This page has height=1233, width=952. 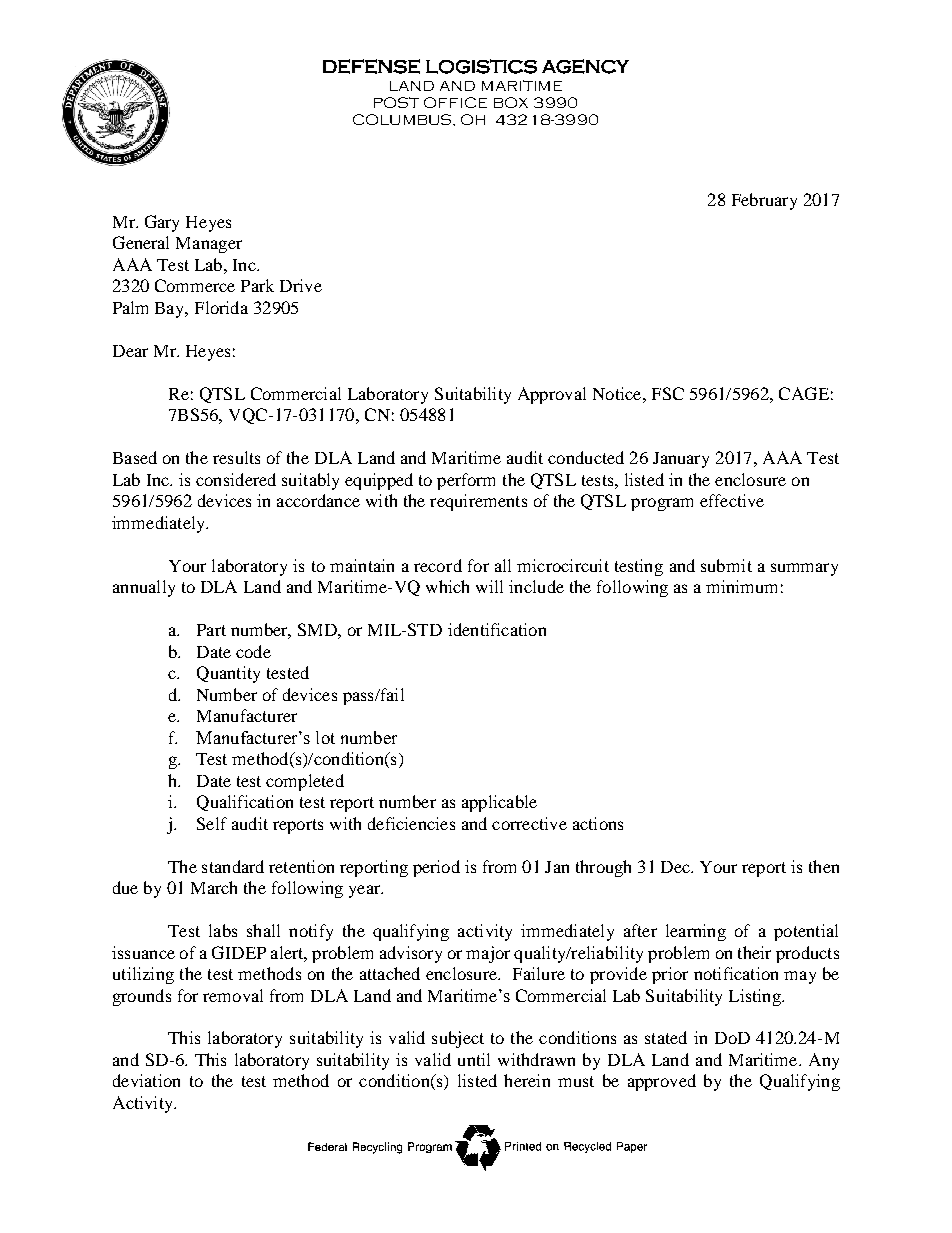 What do you see at coordinates (371, 66) in the page?
I see `DEFENSE` at bounding box center [371, 66].
